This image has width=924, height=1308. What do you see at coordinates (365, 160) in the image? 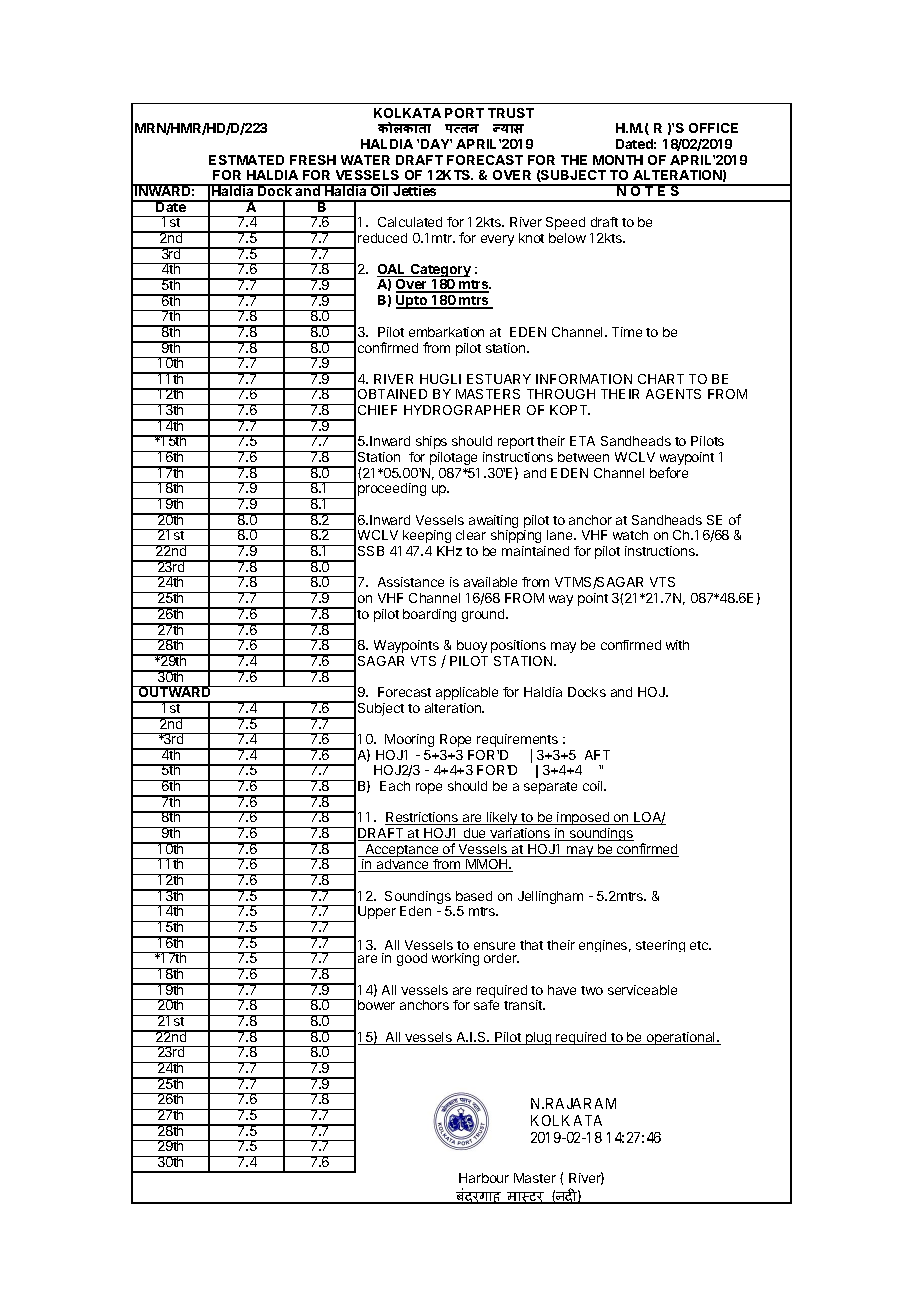
I see `WATER` at bounding box center [365, 160].
